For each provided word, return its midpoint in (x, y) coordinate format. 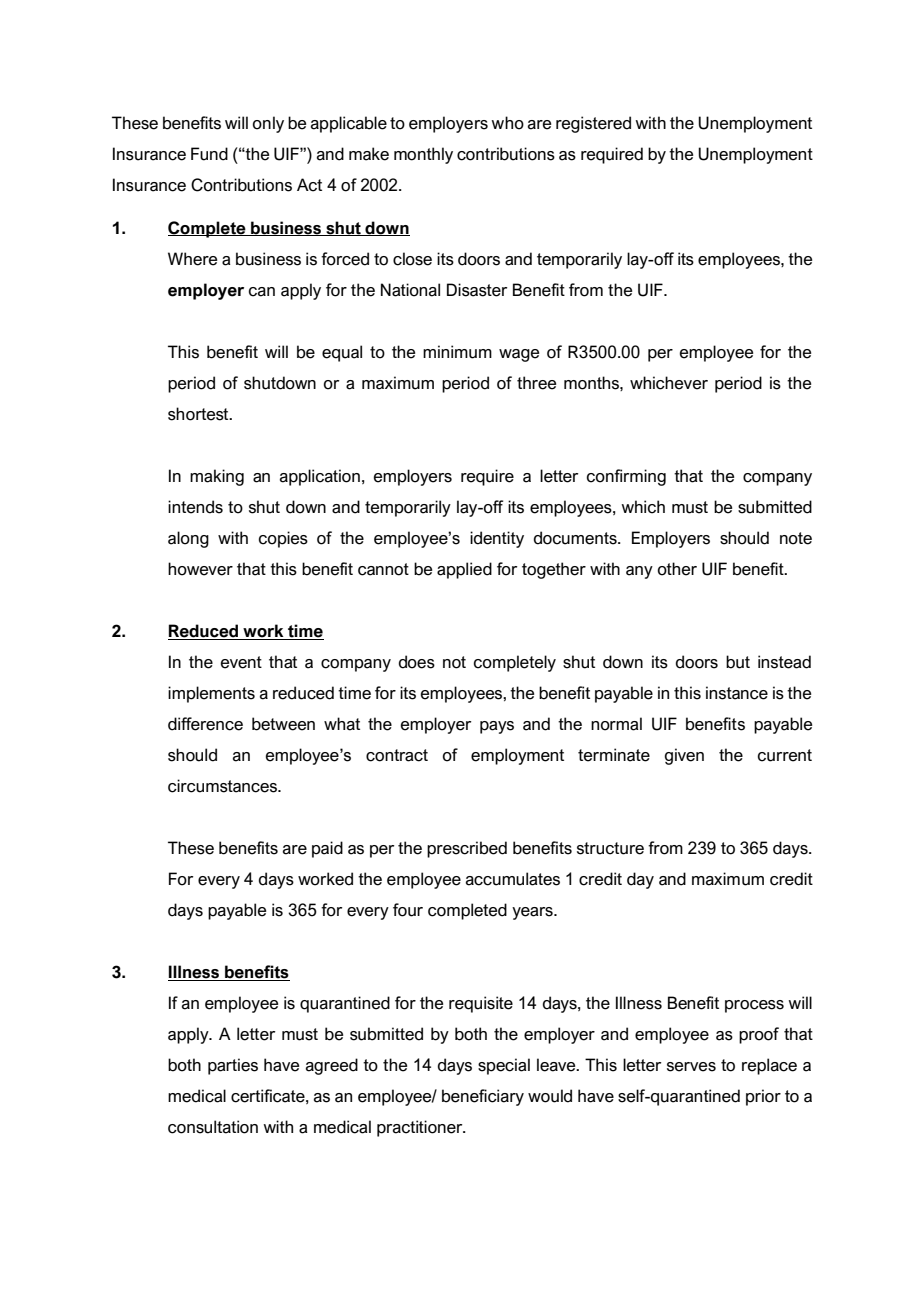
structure (610, 848)
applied (464, 570)
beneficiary (483, 1097)
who (507, 123)
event (241, 662)
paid (327, 849)
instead (784, 662)
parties (233, 1066)
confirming (626, 477)
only (268, 124)
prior (763, 1097)
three (536, 383)
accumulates (513, 879)
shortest (199, 414)
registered (593, 124)
